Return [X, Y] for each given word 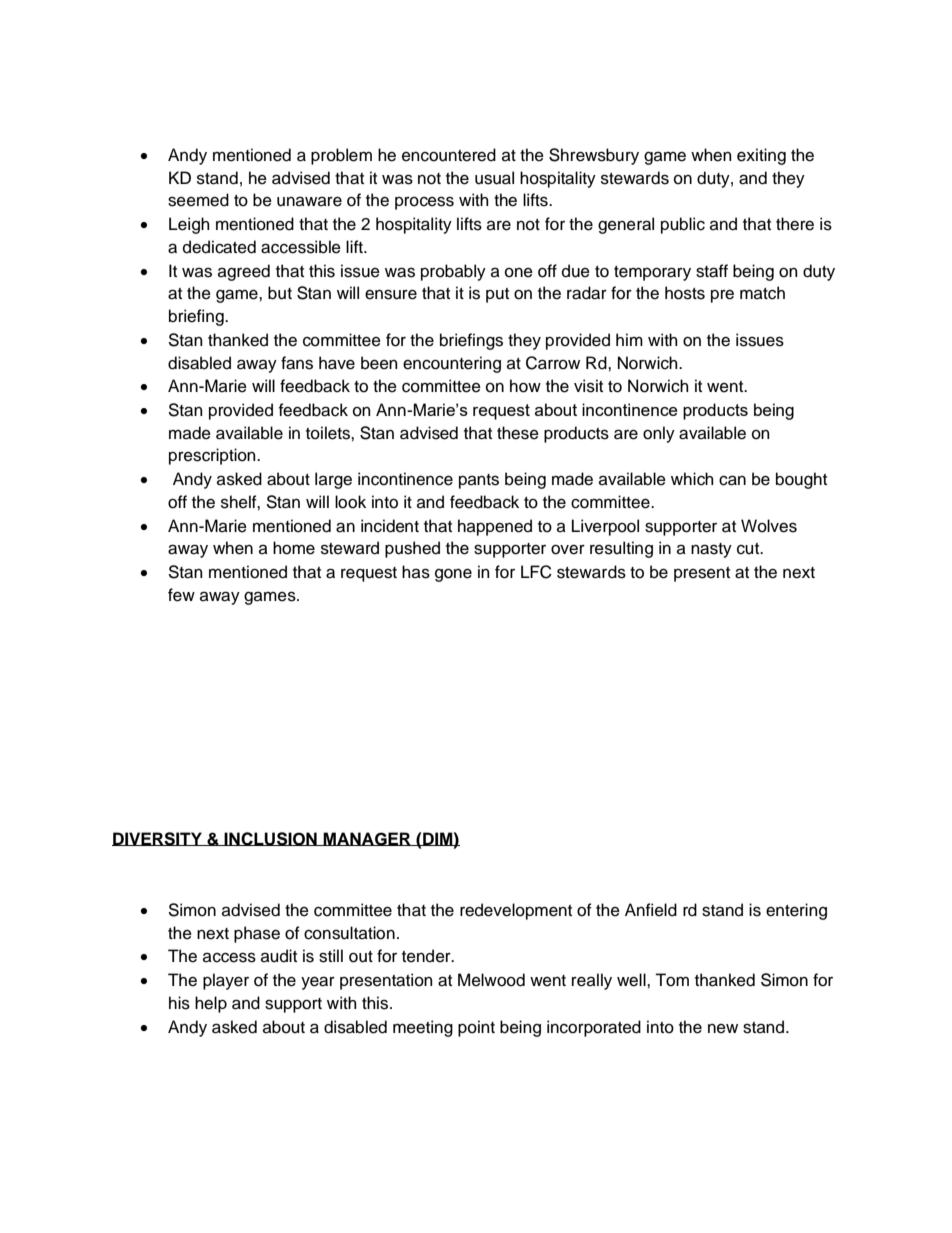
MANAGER [367, 839]
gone [453, 575]
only [659, 434]
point [476, 1028]
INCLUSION [271, 839]
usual [494, 178]
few [181, 595]
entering [796, 911]
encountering [452, 364]
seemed [198, 200]
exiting [761, 156]
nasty [711, 550]
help [211, 1004]
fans [297, 363]
